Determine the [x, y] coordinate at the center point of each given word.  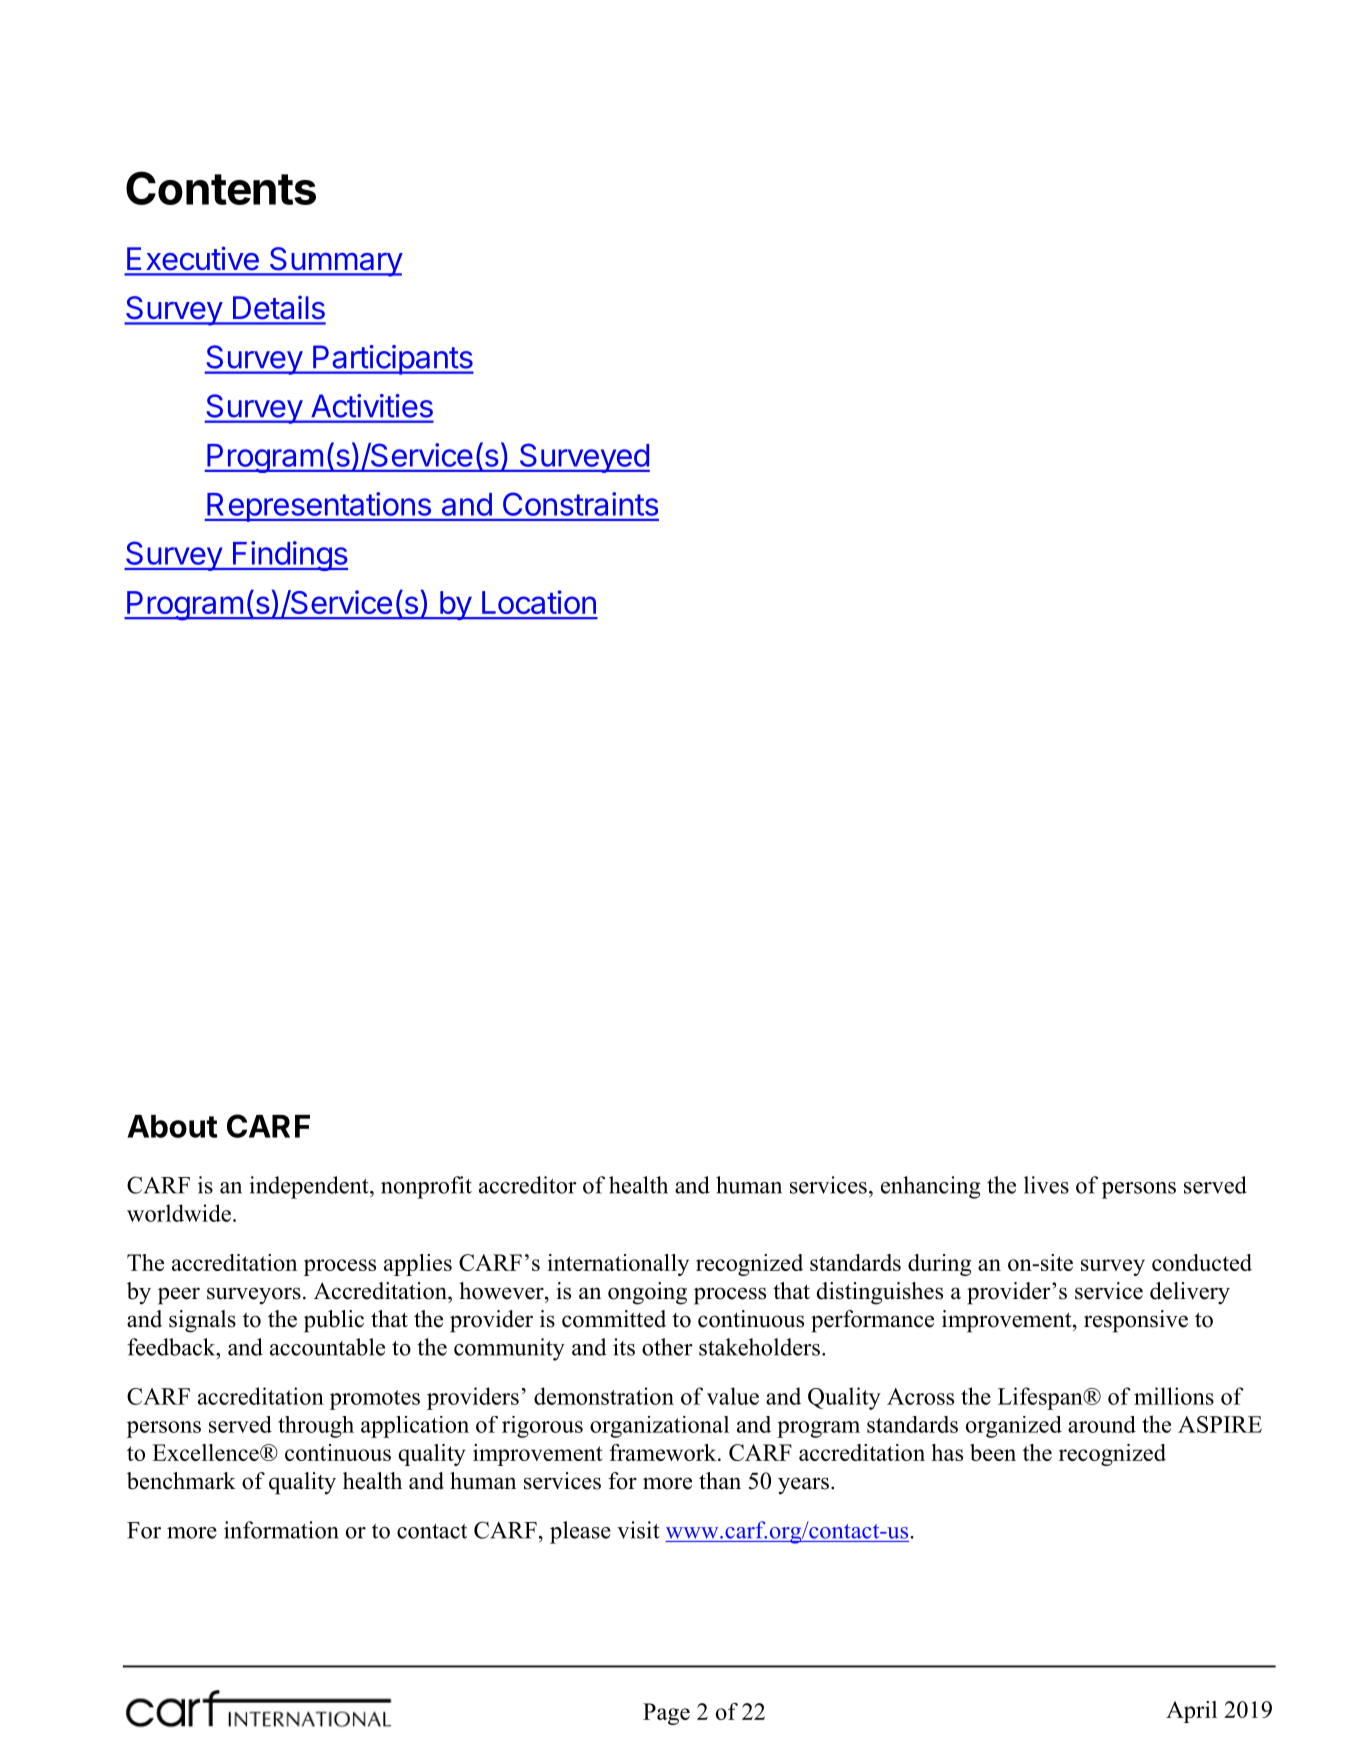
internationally [618, 1265]
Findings [289, 556]
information [281, 1530]
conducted [1202, 1262]
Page [666, 1714]
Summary [335, 262]
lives [1046, 1185]
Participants [392, 360]
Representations [319, 507]
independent [310, 1187]
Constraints [580, 504]
